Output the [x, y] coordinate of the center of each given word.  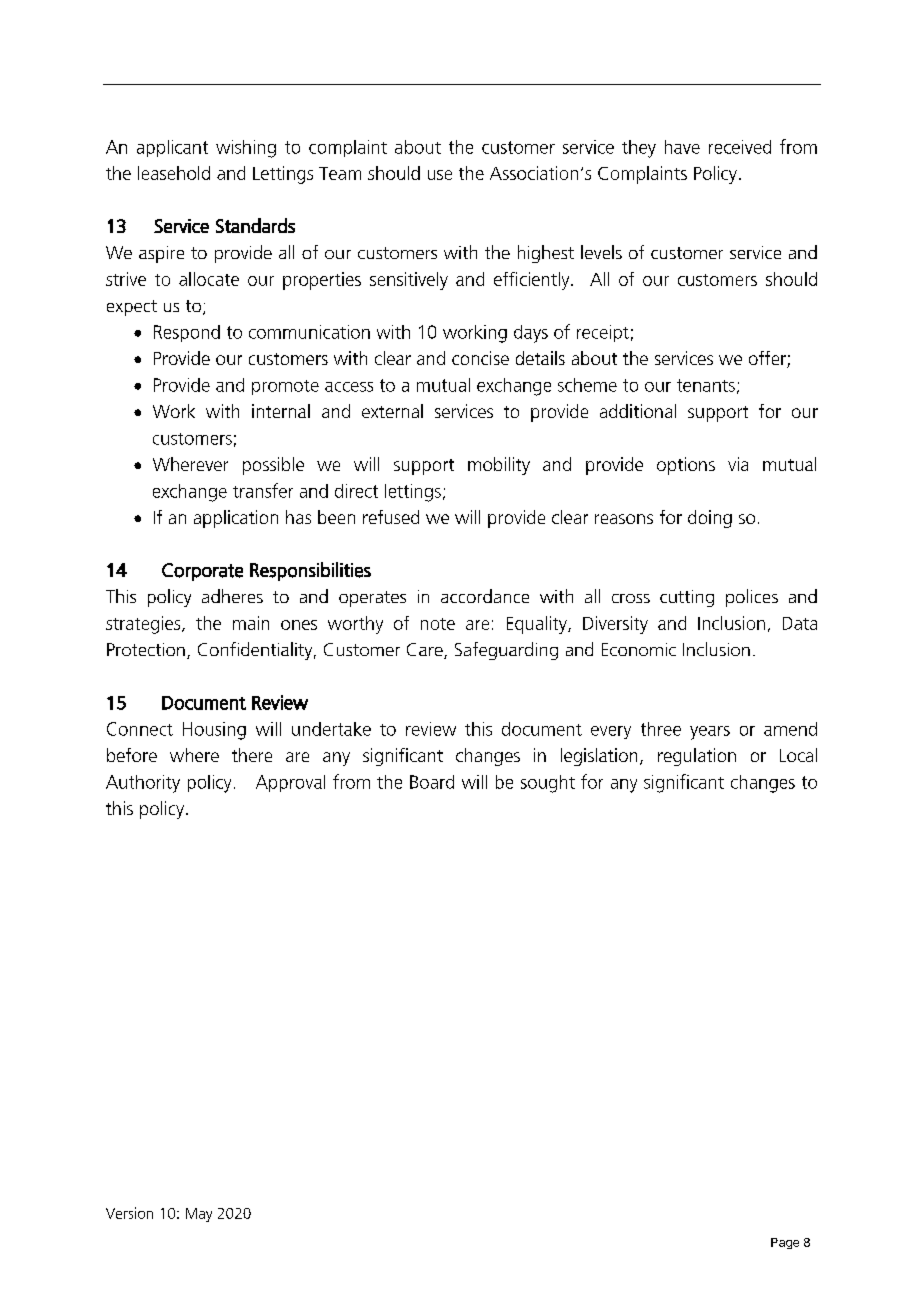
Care [426, 651]
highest [546, 254]
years [710, 733]
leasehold [174, 173]
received [740, 147]
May [199, 1215]
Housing [214, 731]
